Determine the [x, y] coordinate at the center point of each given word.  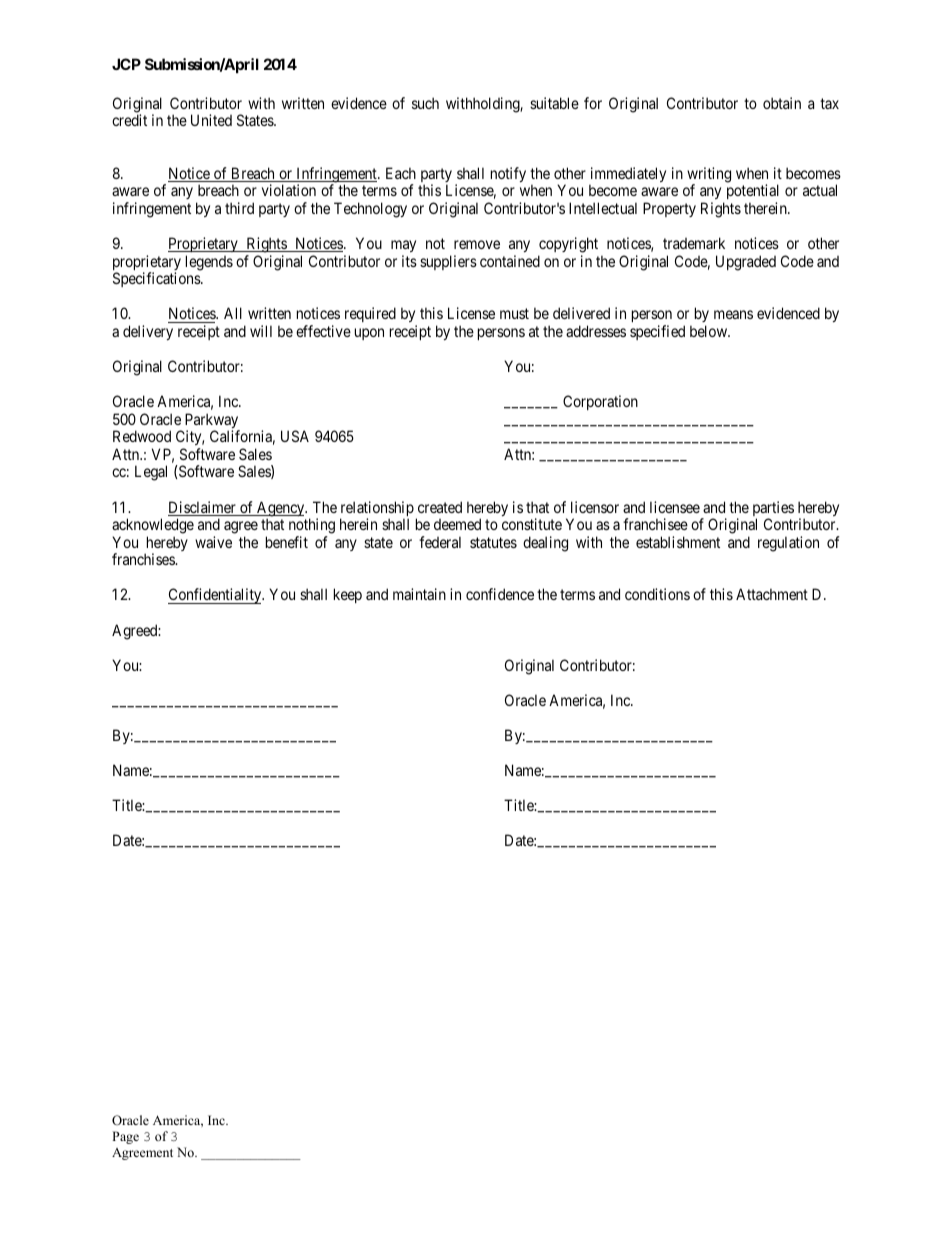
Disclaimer [203, 508]
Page [125, 1137]
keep [348, 595]
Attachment [772, 594]
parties [773, 510]
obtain [782, 103]
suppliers [448, 262]
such [425, 103]
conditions [657, 594]
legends [209, 263]
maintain [419, 594]
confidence [500, 594]
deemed [457, 524]
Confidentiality [216, 596]
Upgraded [746, 263]
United [211, 120]
